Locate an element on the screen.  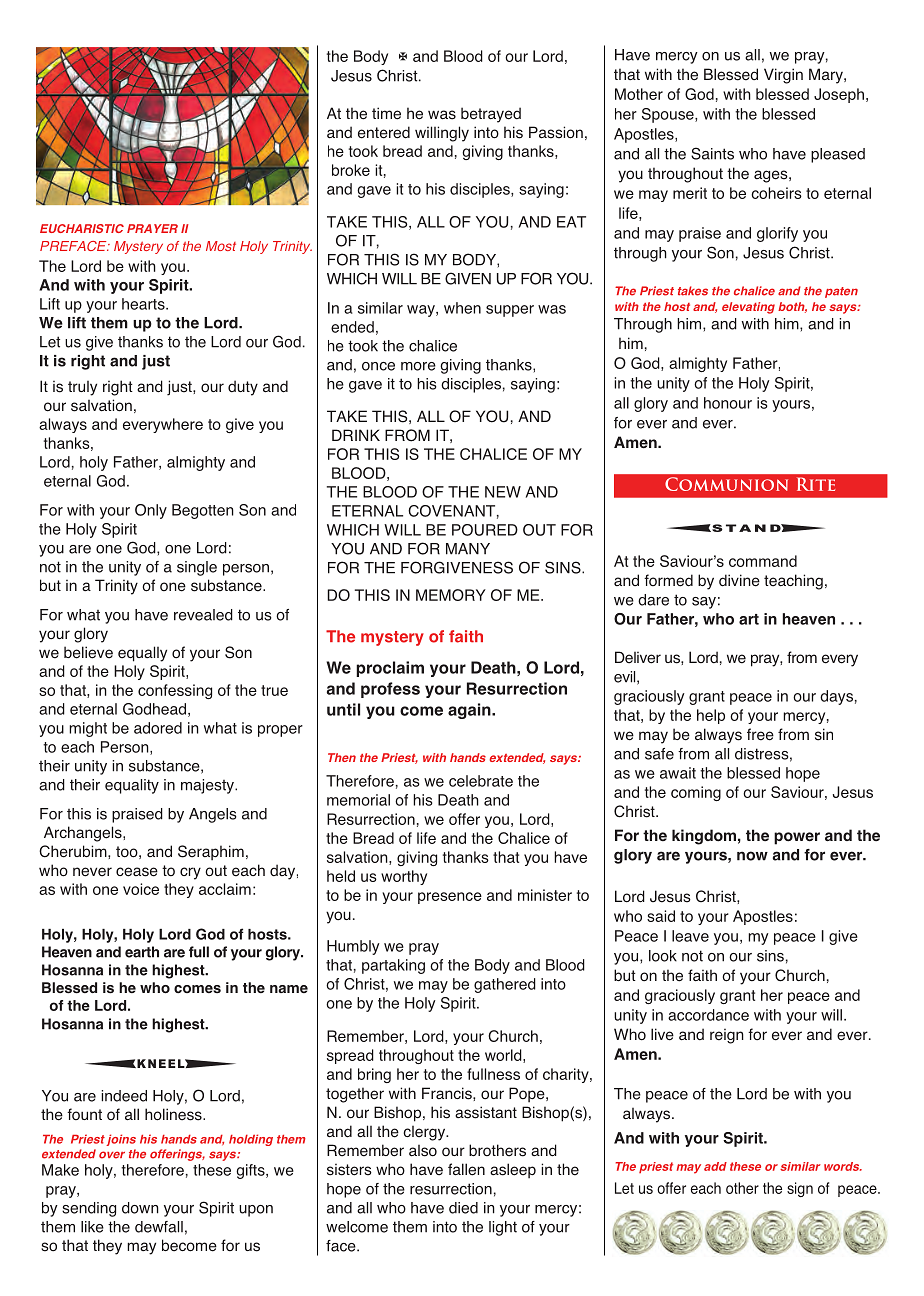
add is located at coordinates (715, 1166).
